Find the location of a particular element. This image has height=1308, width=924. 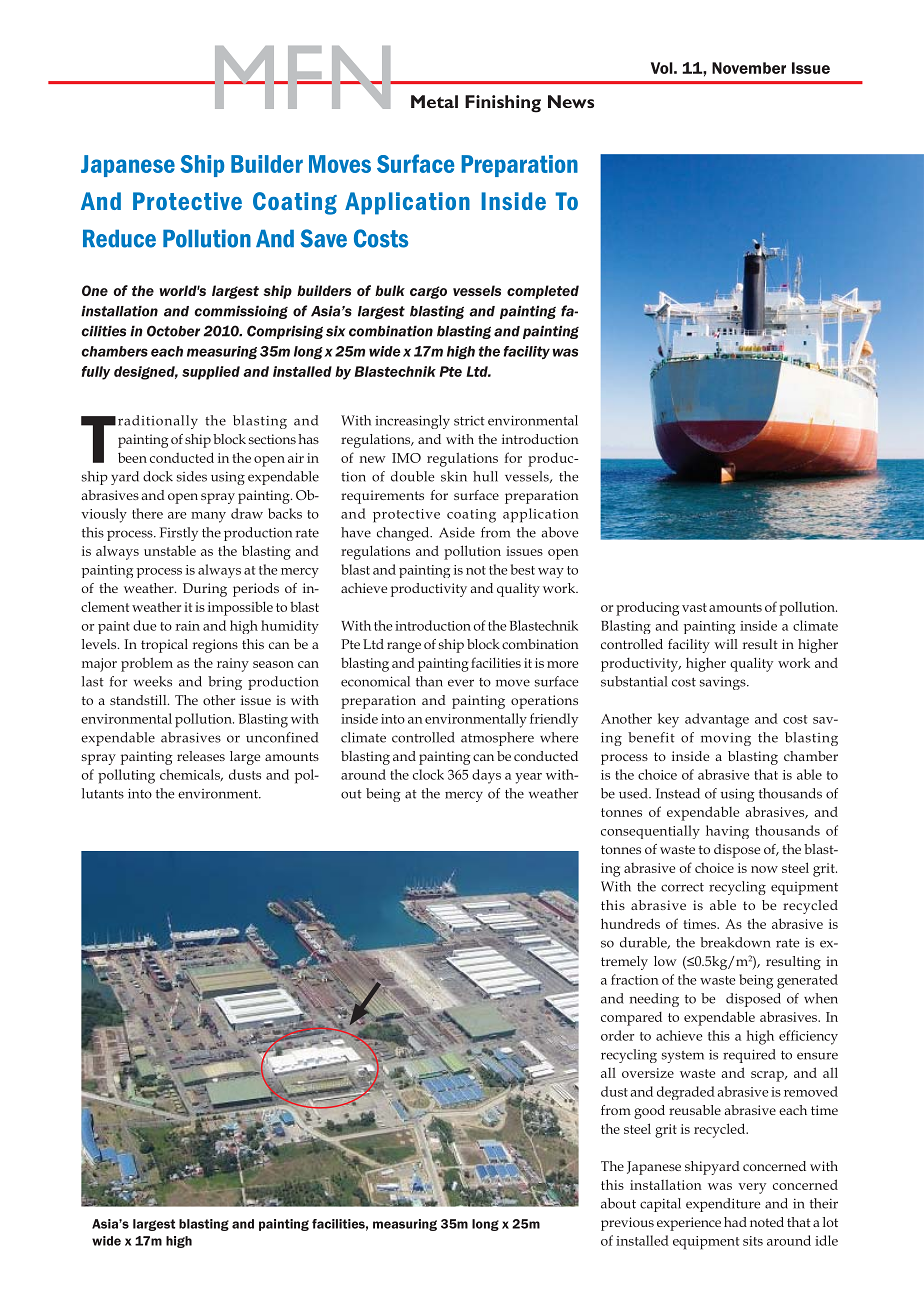

November is located at coordinates (749, 68).
